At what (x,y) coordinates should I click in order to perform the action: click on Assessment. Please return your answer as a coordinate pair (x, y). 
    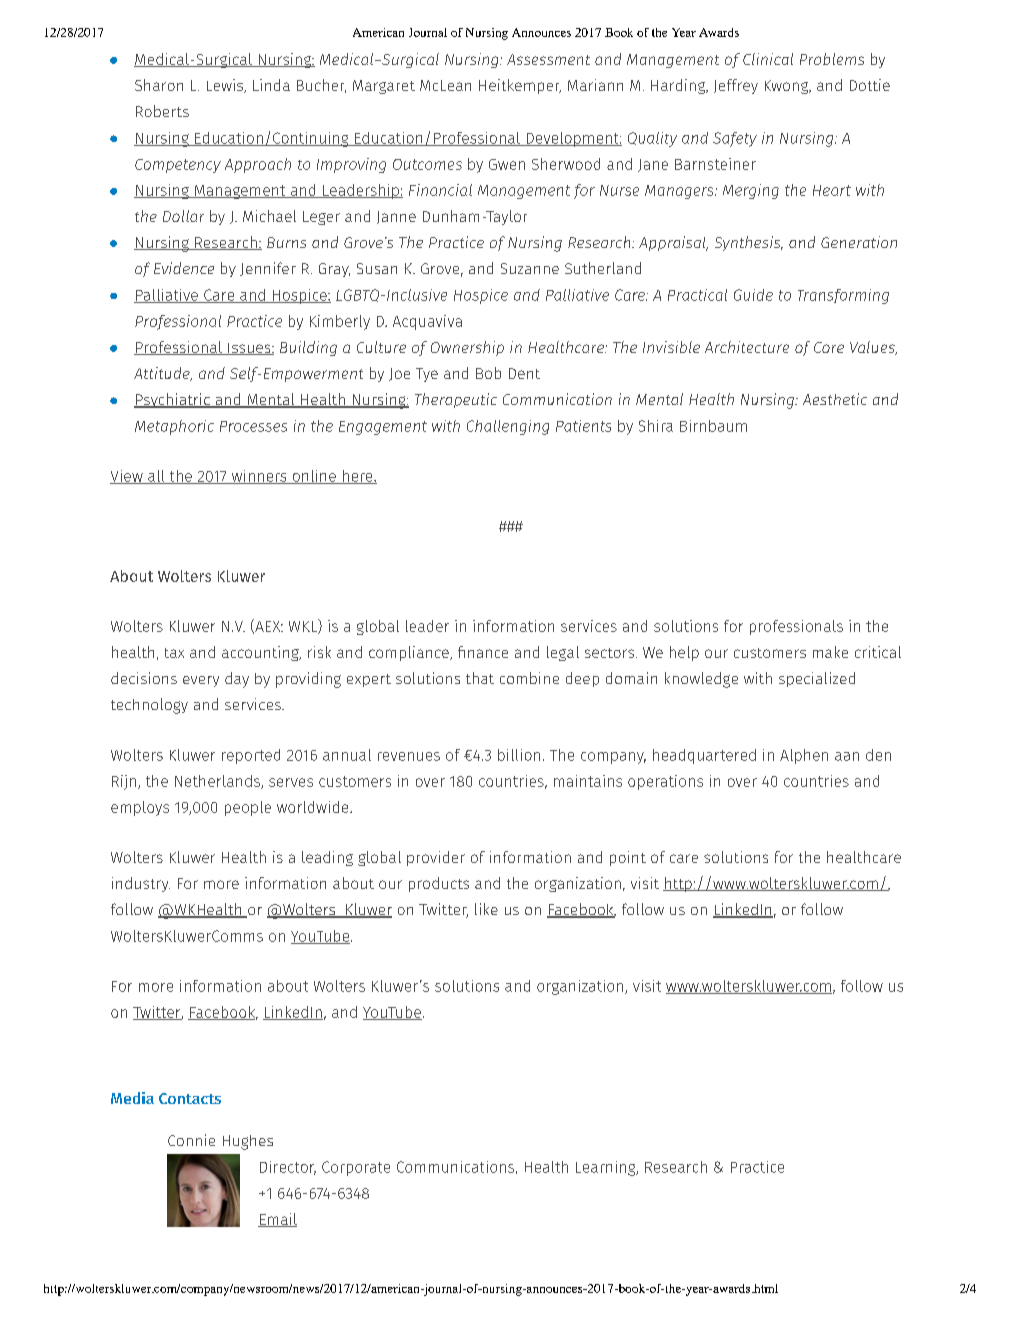
    Looking at the image, I should click on (548, 59).
